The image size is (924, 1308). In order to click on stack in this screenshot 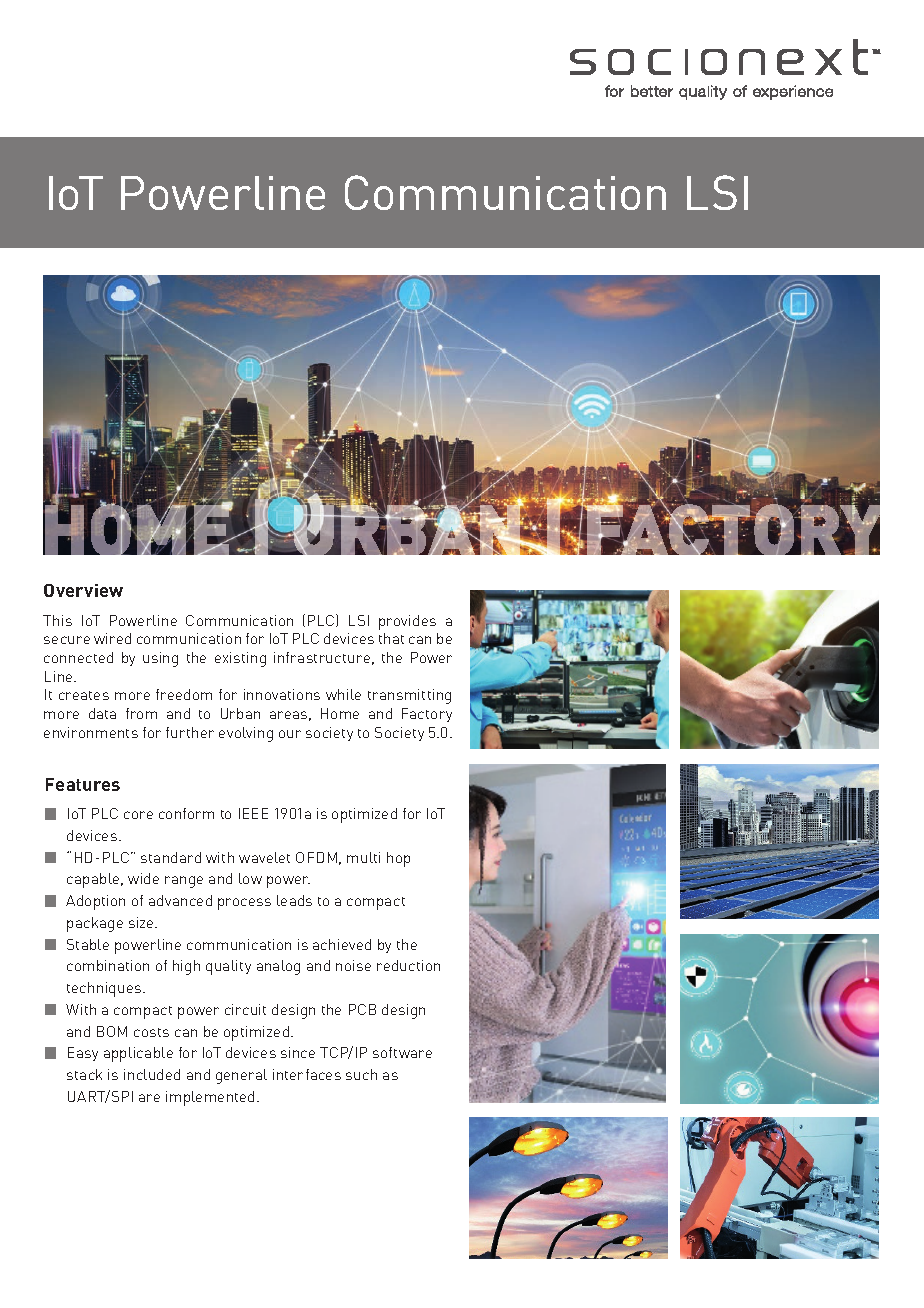, I will do `click(84, 1074)`.
